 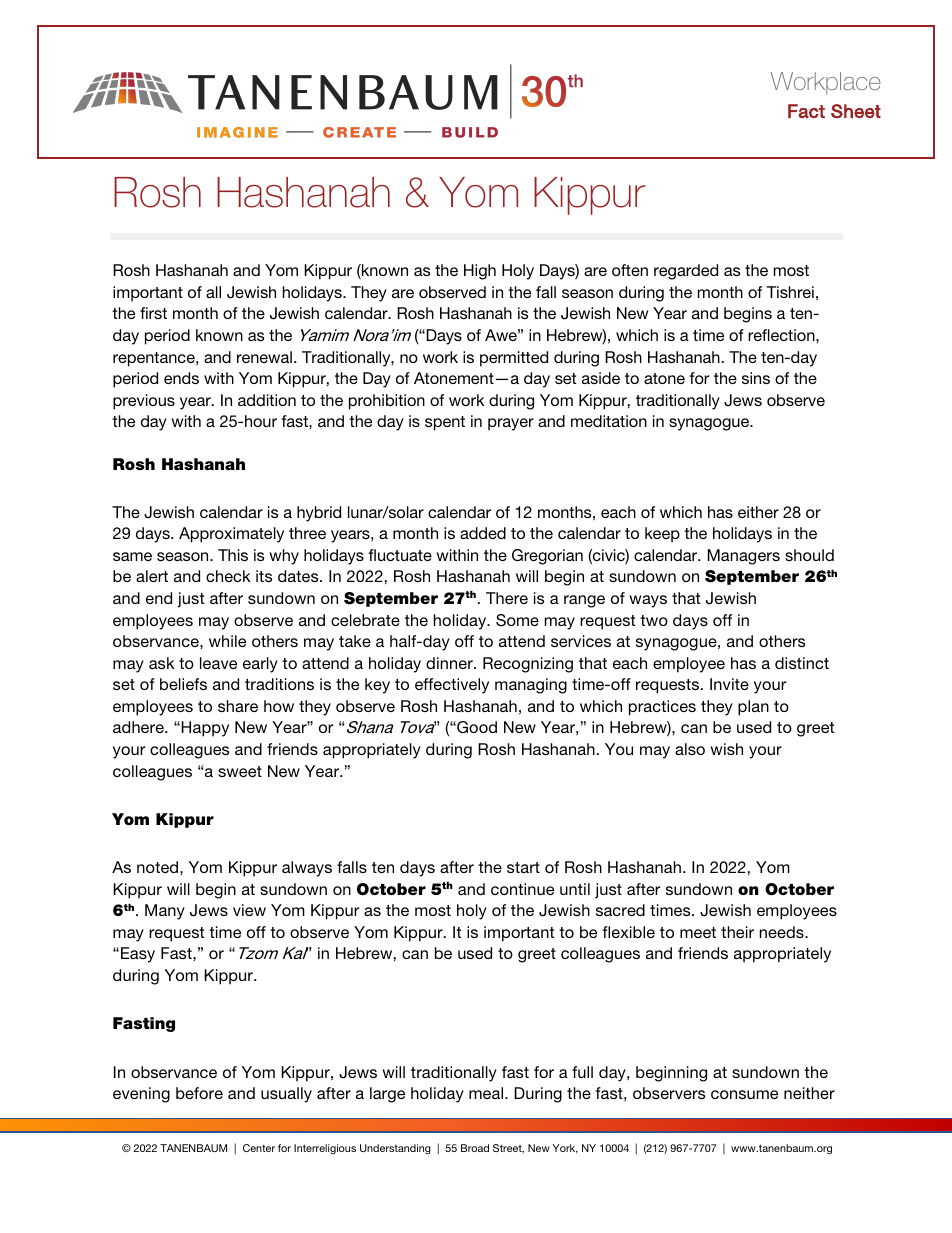 I want to click on Fact, so click(x=806, y=111).
